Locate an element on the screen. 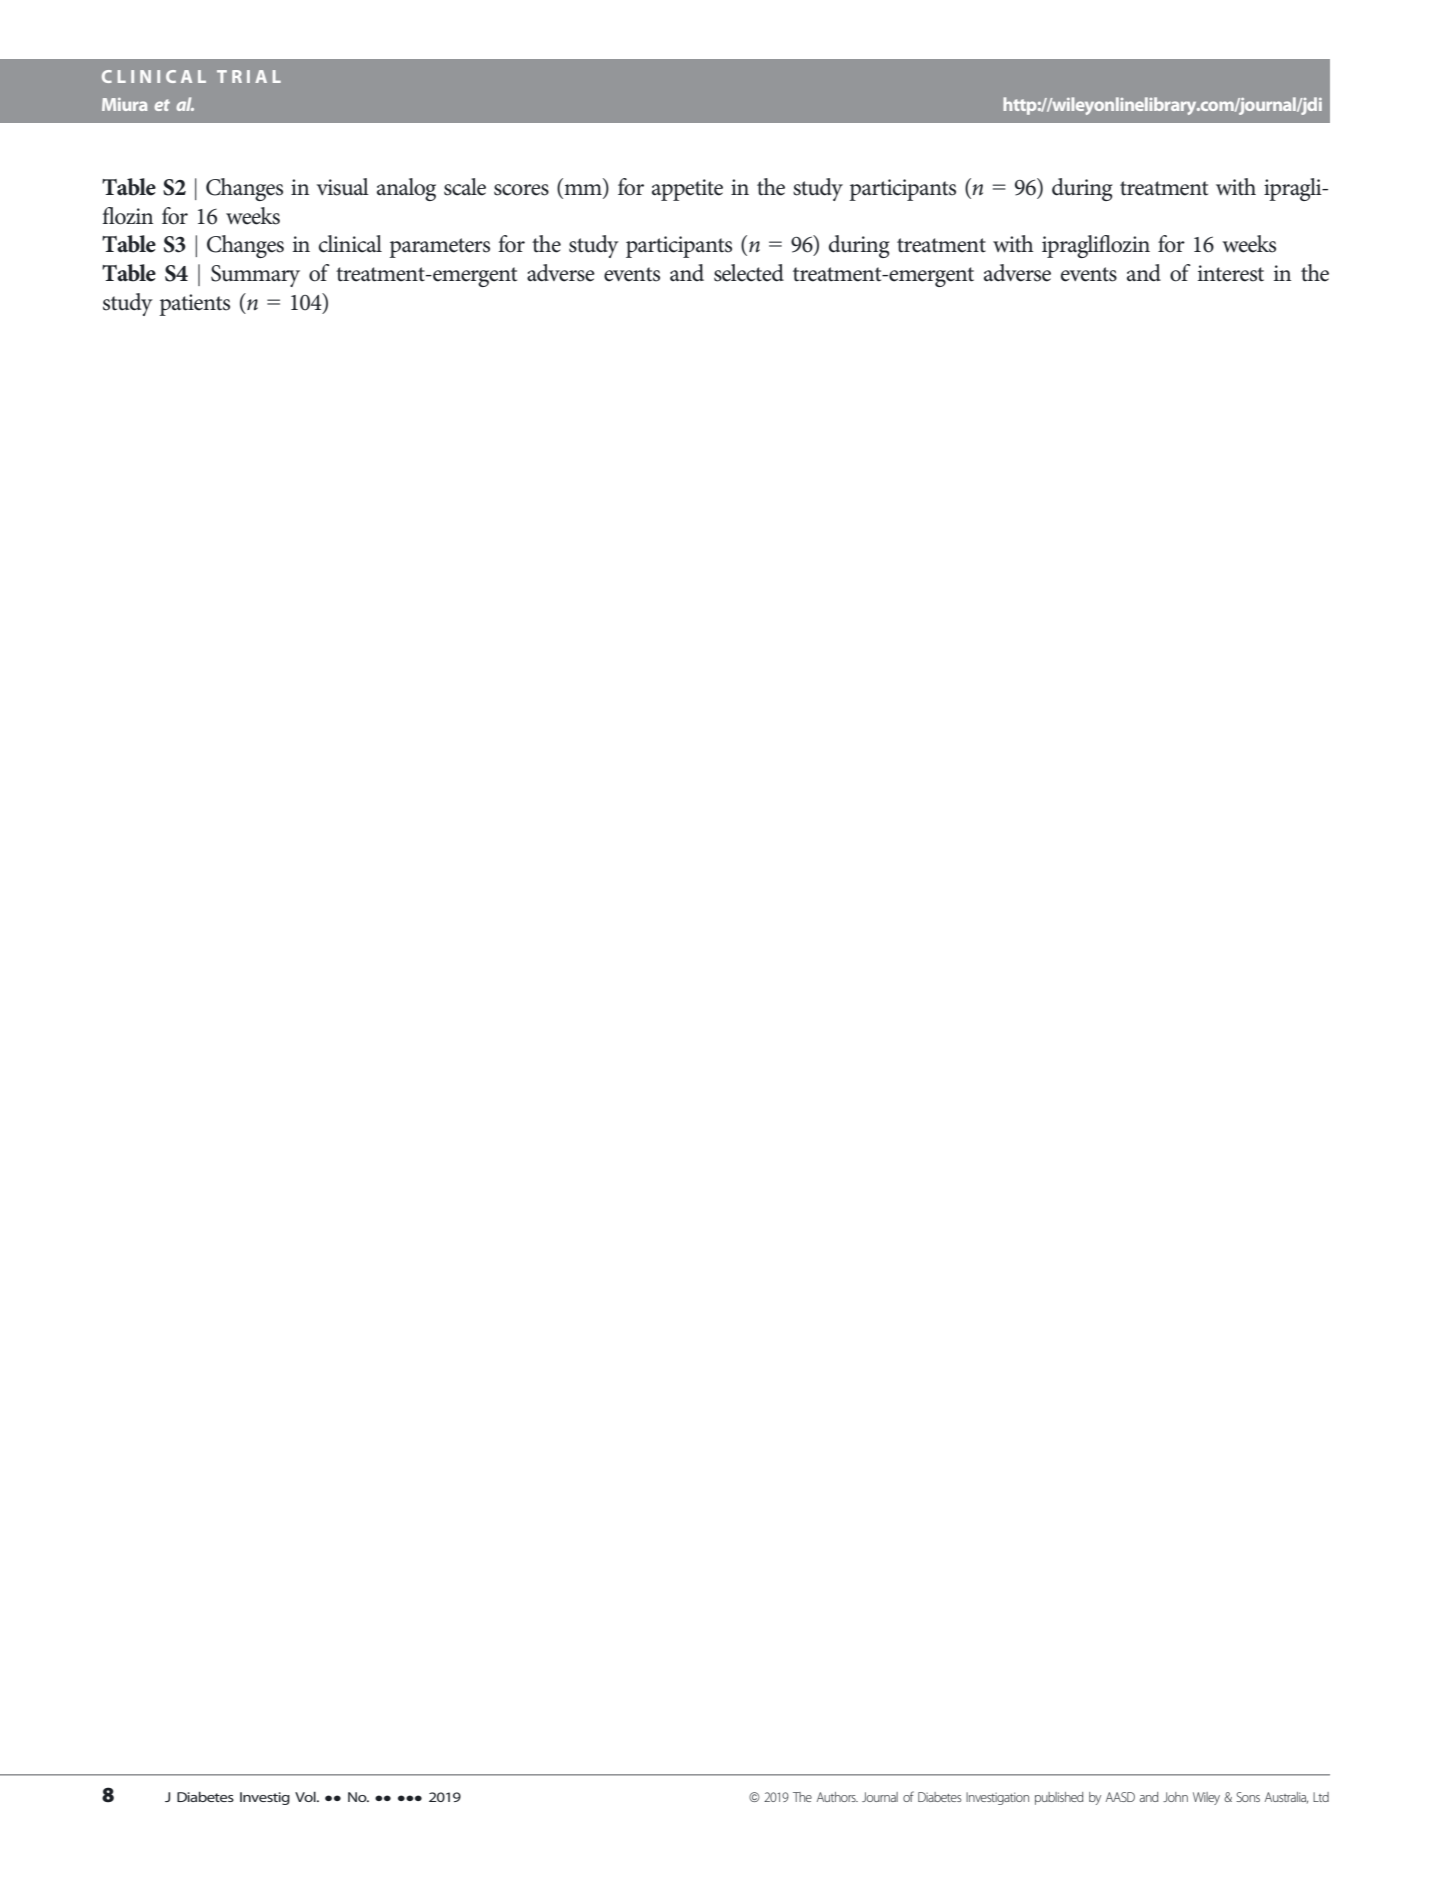 The image size is (1432, 1883). Sons is located at coordinates (1248, 1797).
